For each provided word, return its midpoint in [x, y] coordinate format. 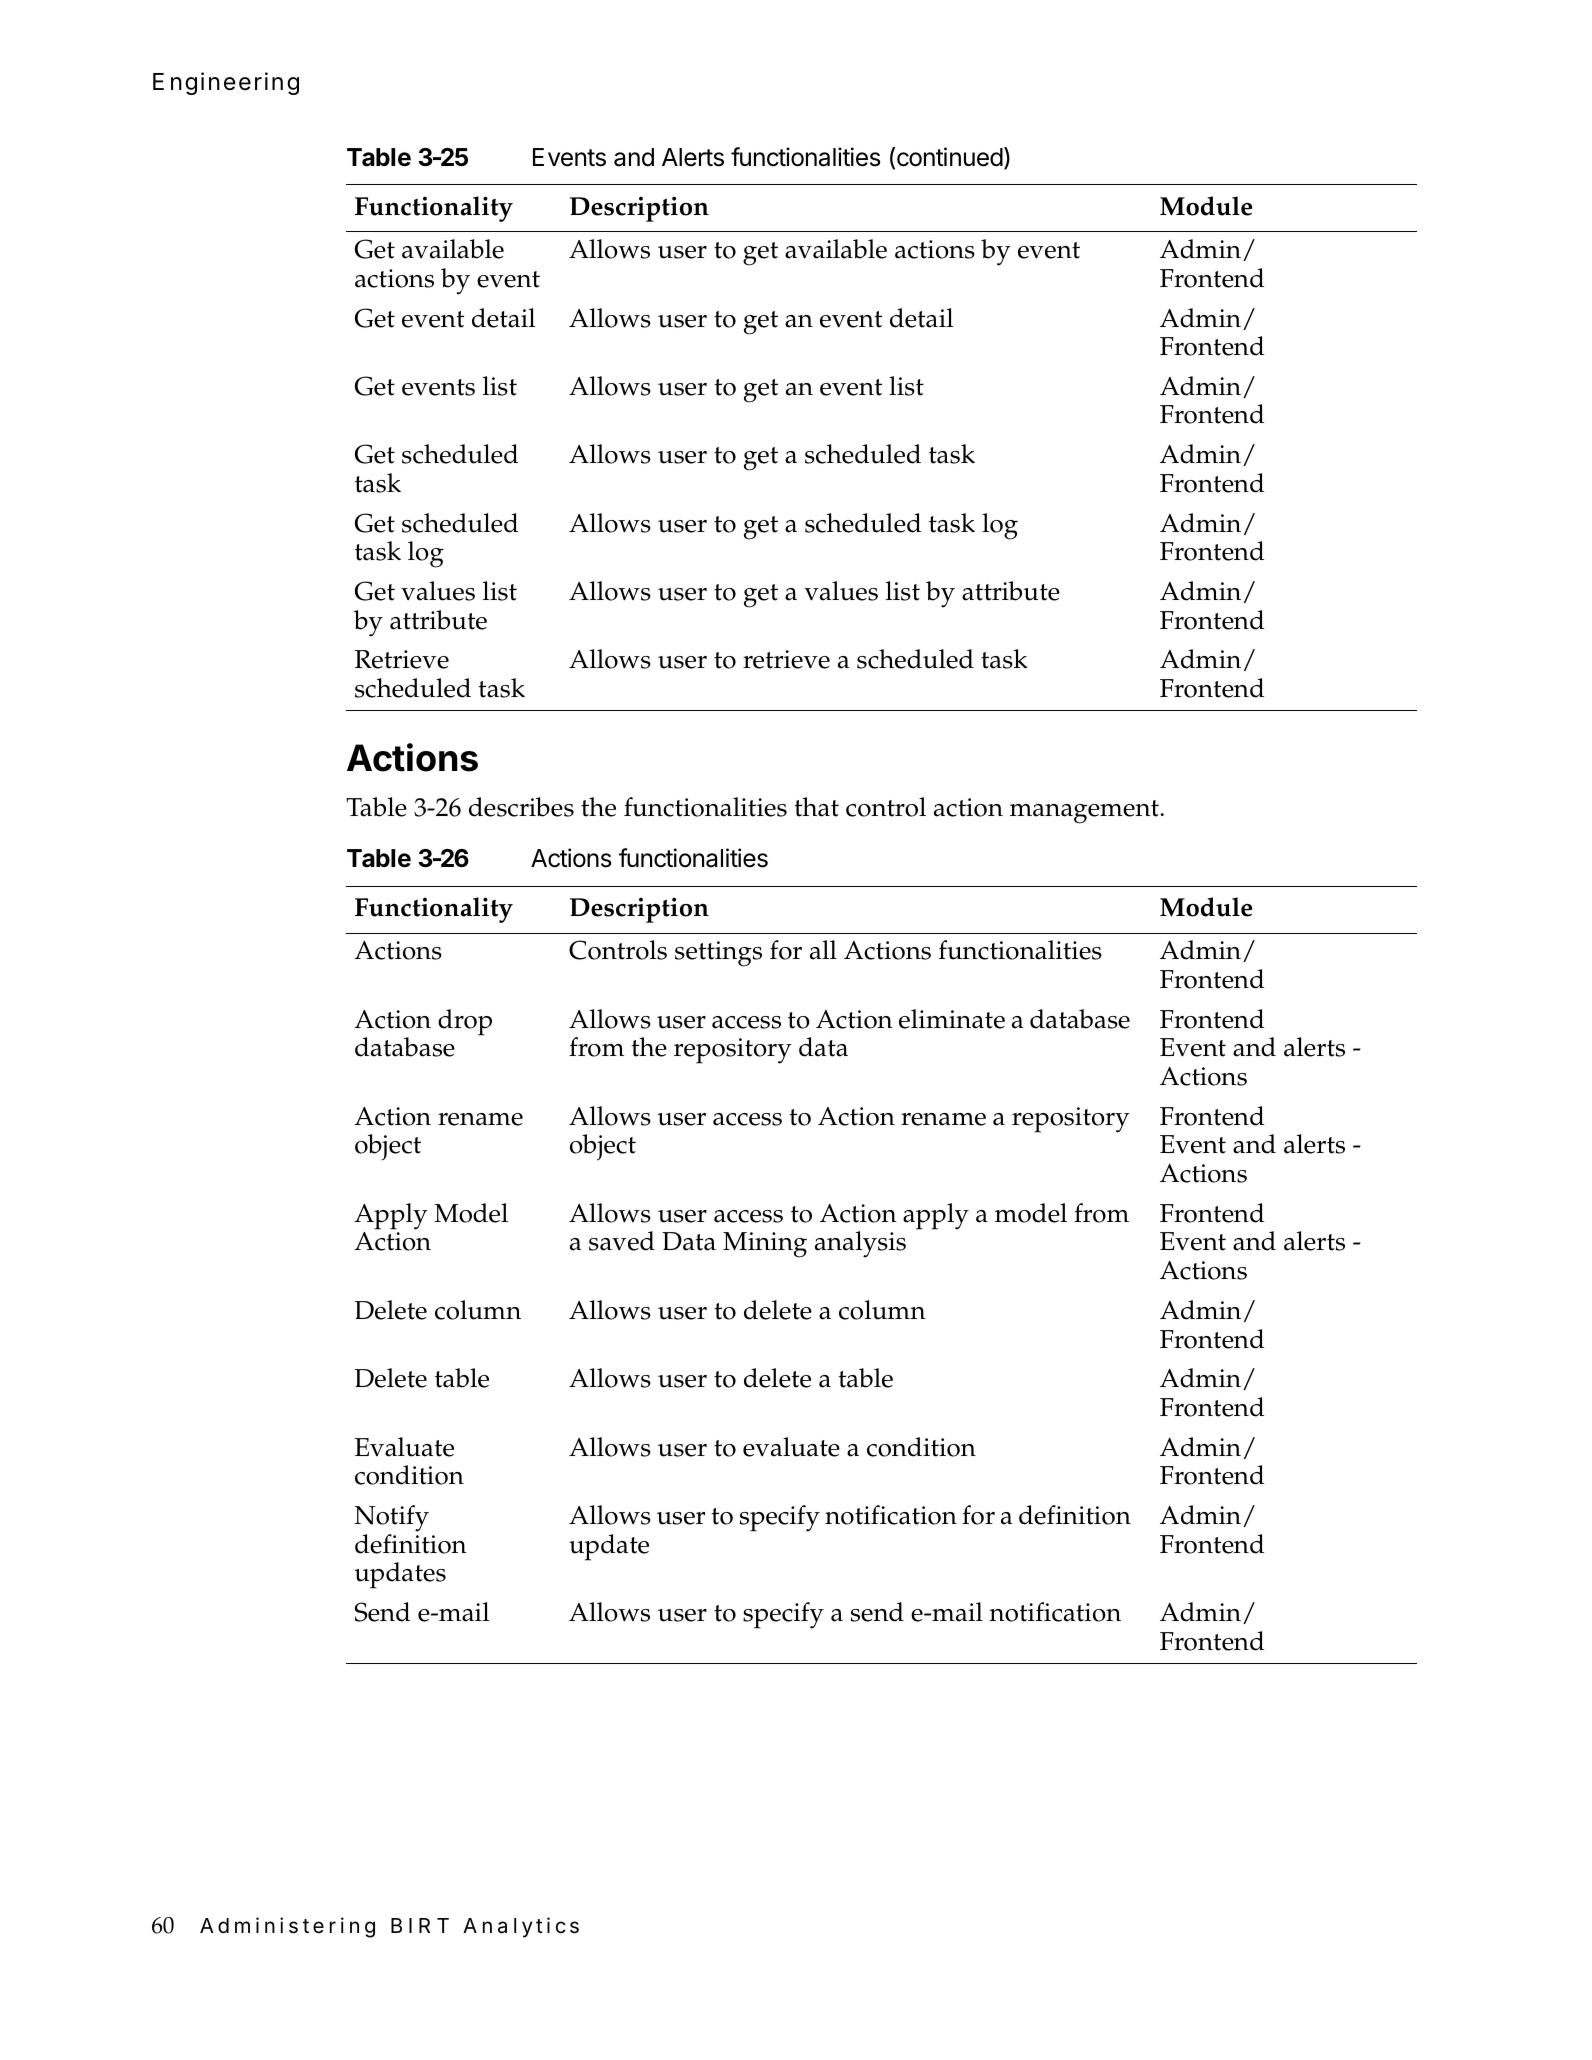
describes [521, 807]
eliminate [952, 1019]
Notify [391, 1518]
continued [950, 157]
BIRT [420, 1925]
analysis [860, 1244]
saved [622, 1241]
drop [465, 1022]
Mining [765, 1245]
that [817, 807]
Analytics [521, 1927]
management [1084, 812]
